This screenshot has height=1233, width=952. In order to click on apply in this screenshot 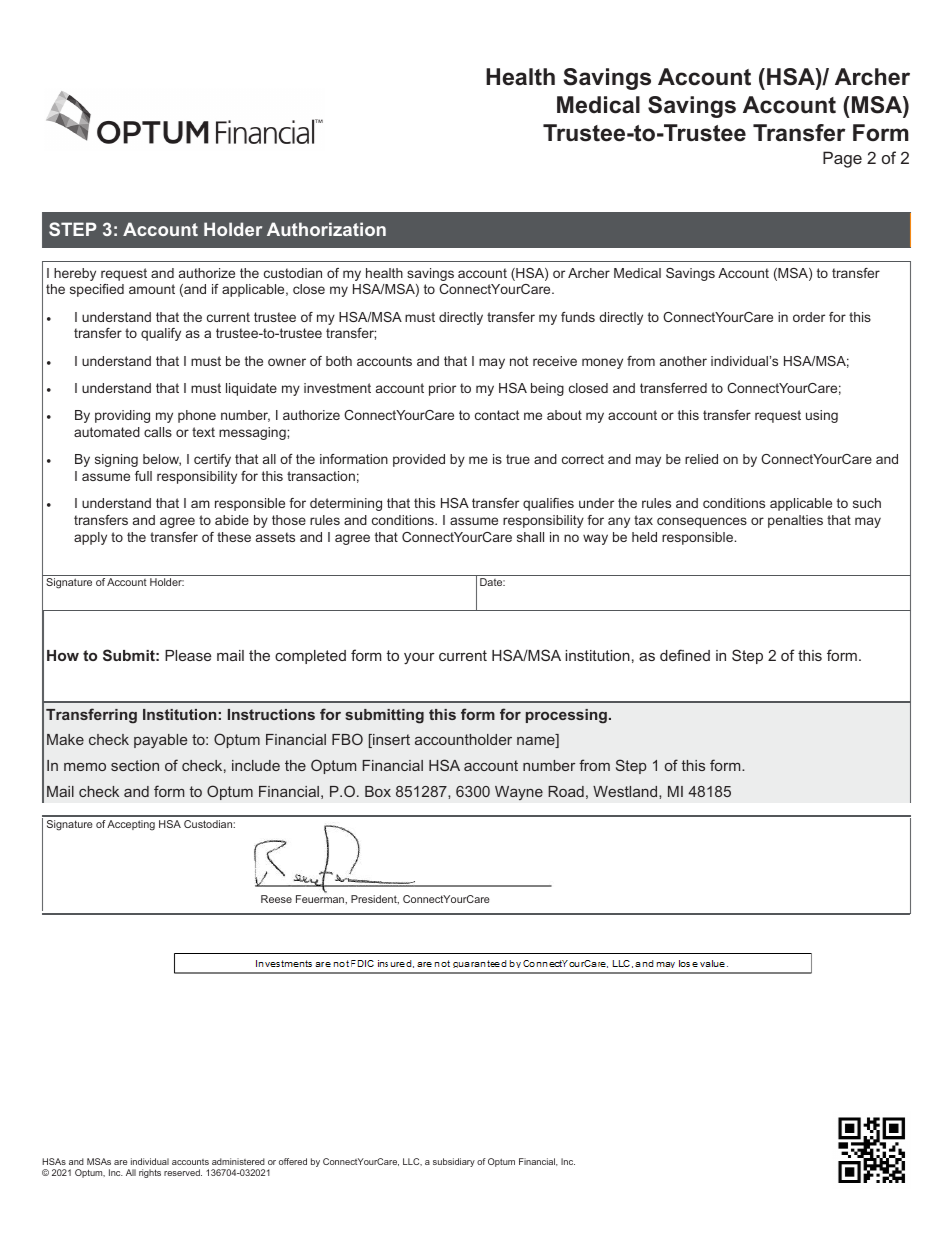, I will do `click(90, 538)`.
